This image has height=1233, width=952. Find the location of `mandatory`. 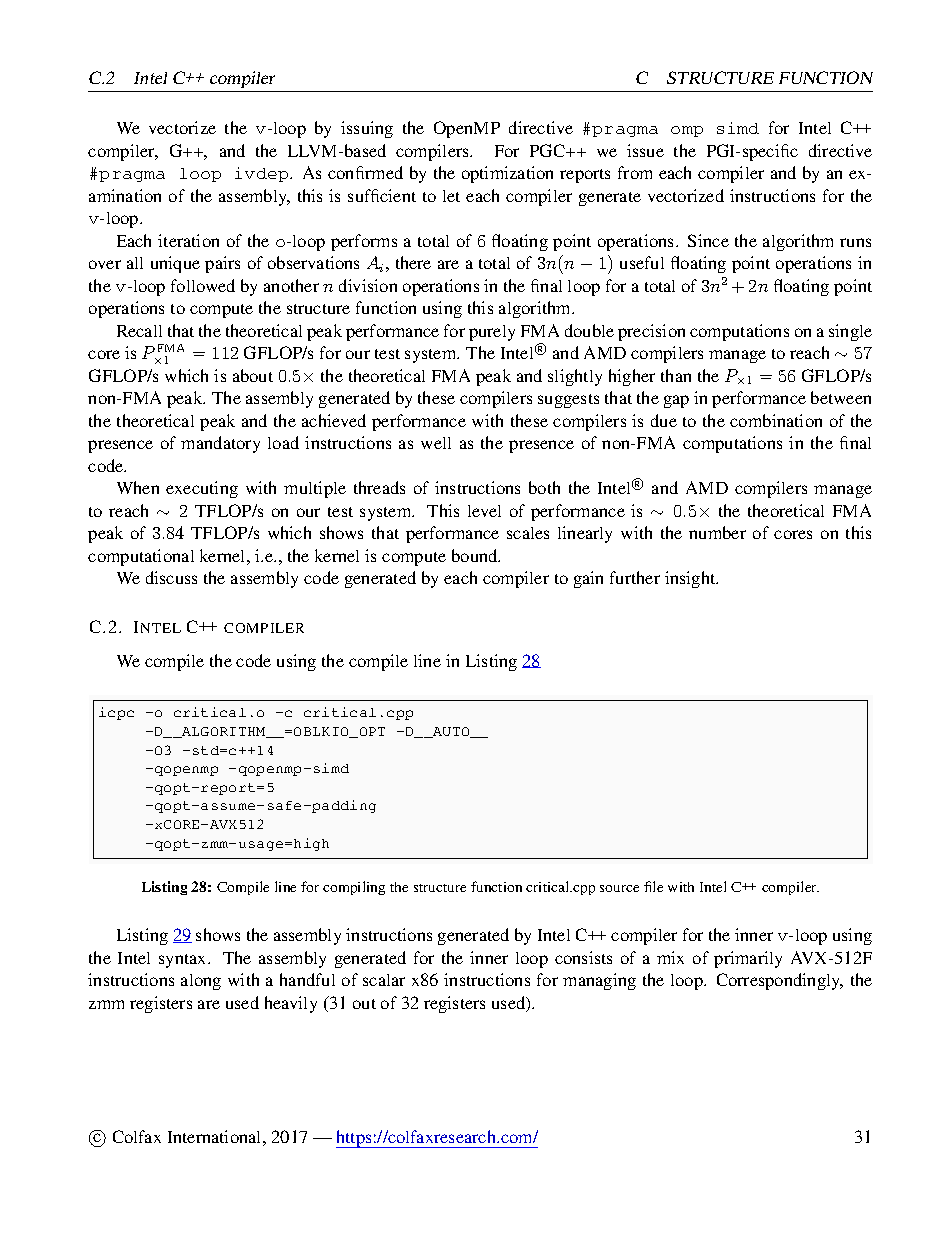

mandatory is located at coordinates (220, 444).
